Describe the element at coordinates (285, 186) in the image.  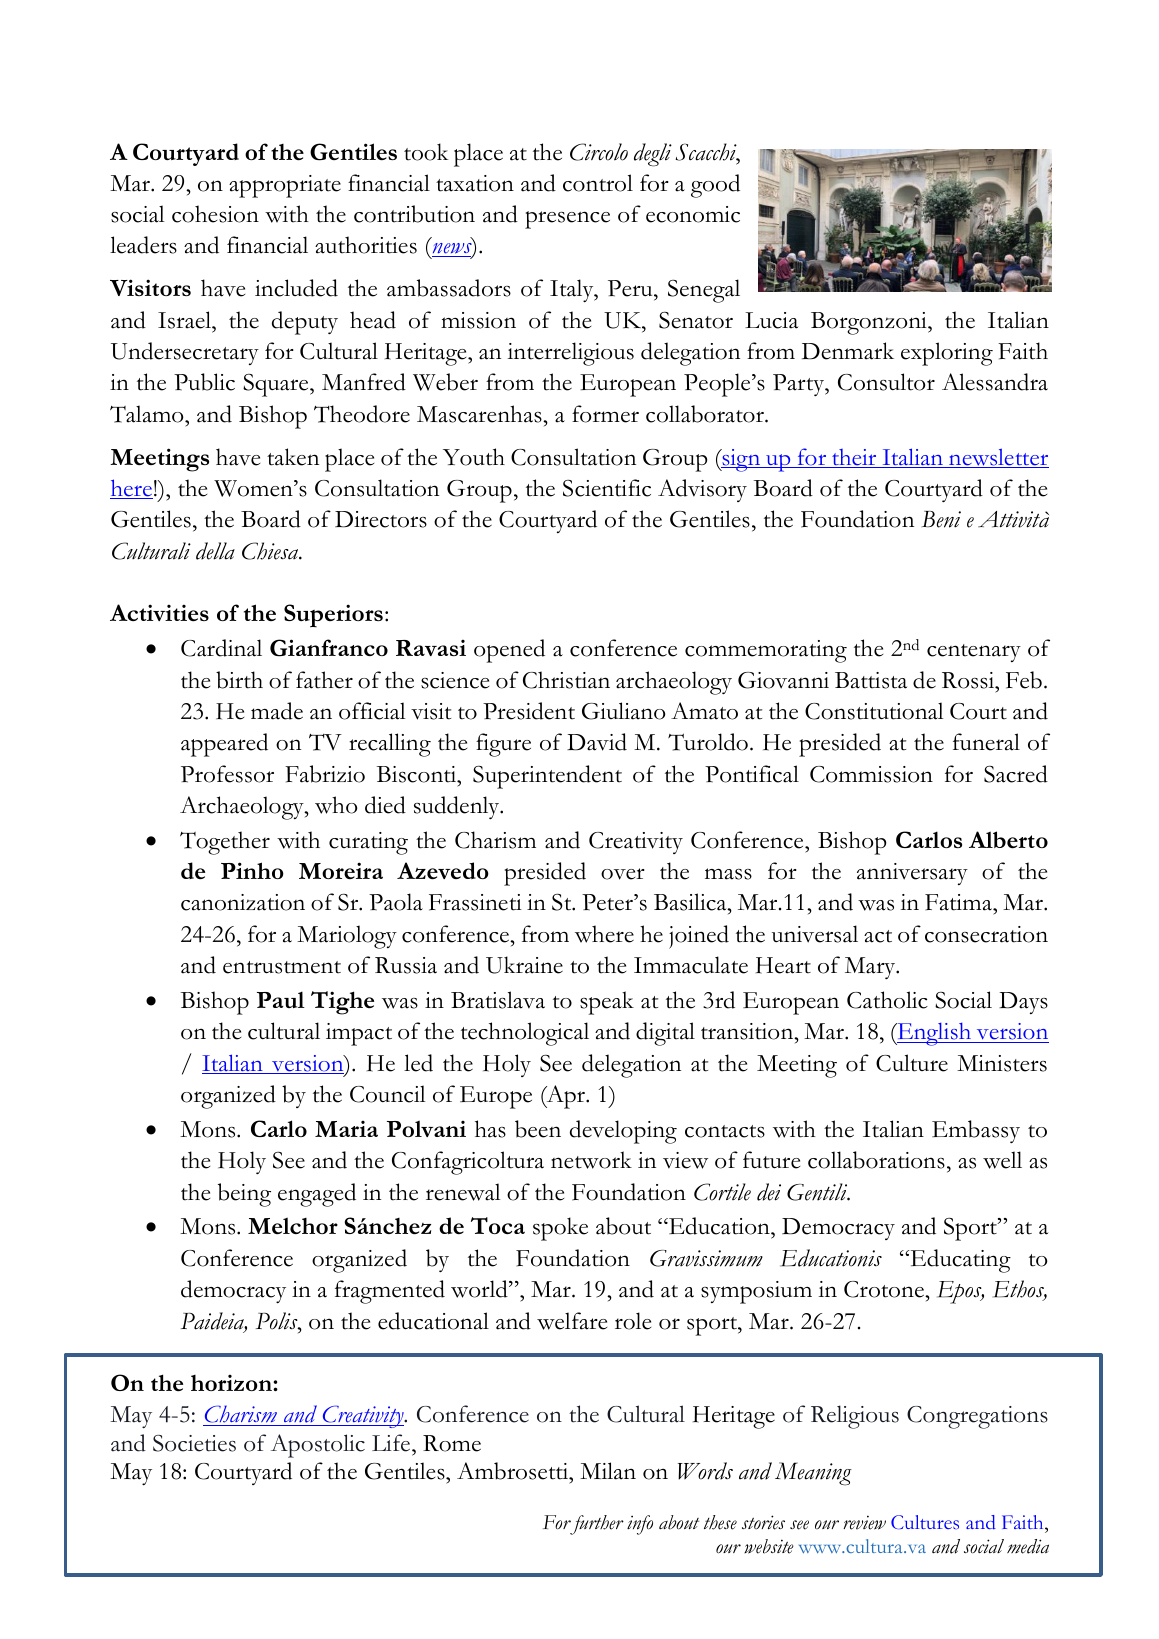
I see `appropriate` at that location.
